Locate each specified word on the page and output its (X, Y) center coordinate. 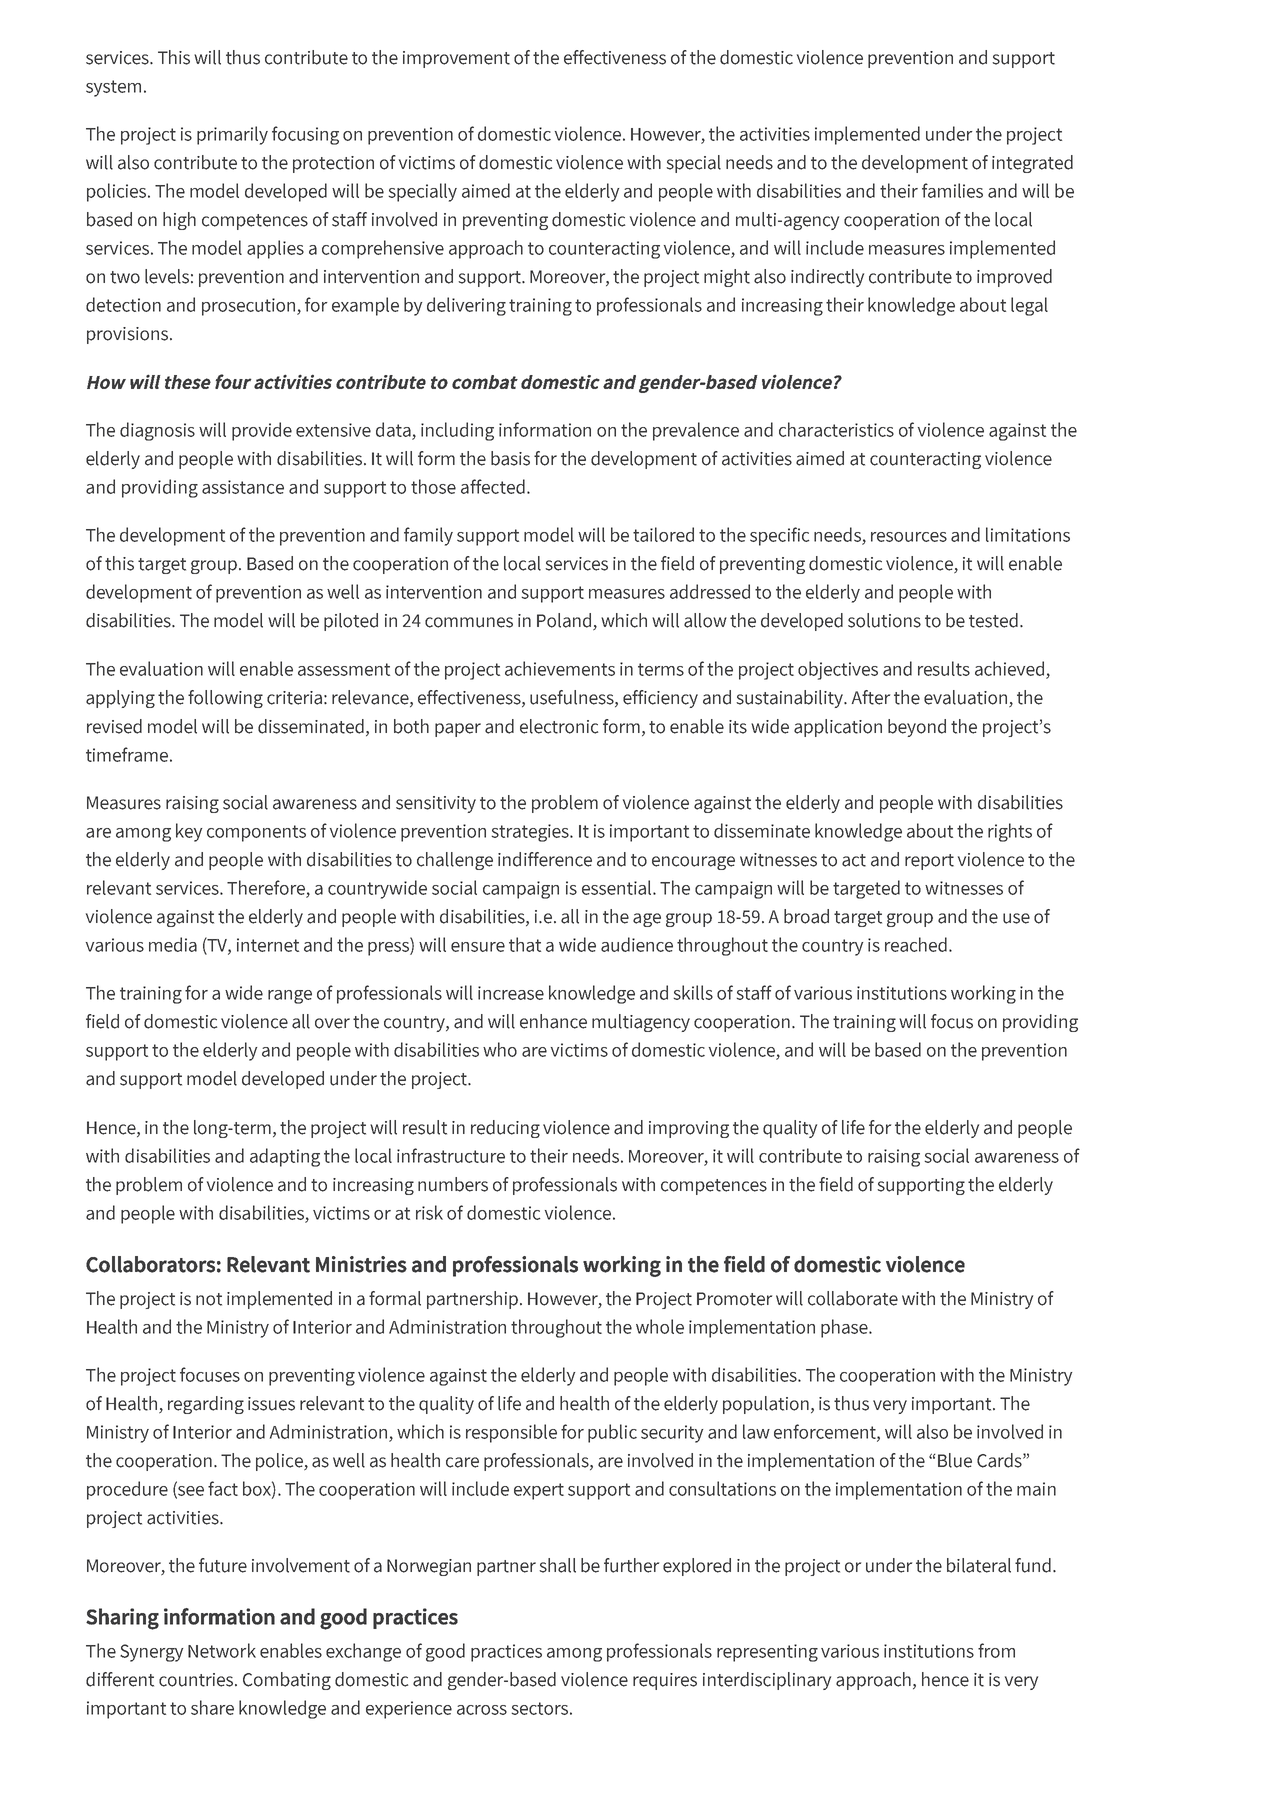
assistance (243, 487)
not (209, 1299)
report (929, 862)
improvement (456, 59)
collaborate (853, 1298)
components (256, 833)
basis (510, 458)
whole (660, 1326)
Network (222, 1650)
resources (909, 537)
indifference (545, 859)
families (952, 190)
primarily (232, 135)
